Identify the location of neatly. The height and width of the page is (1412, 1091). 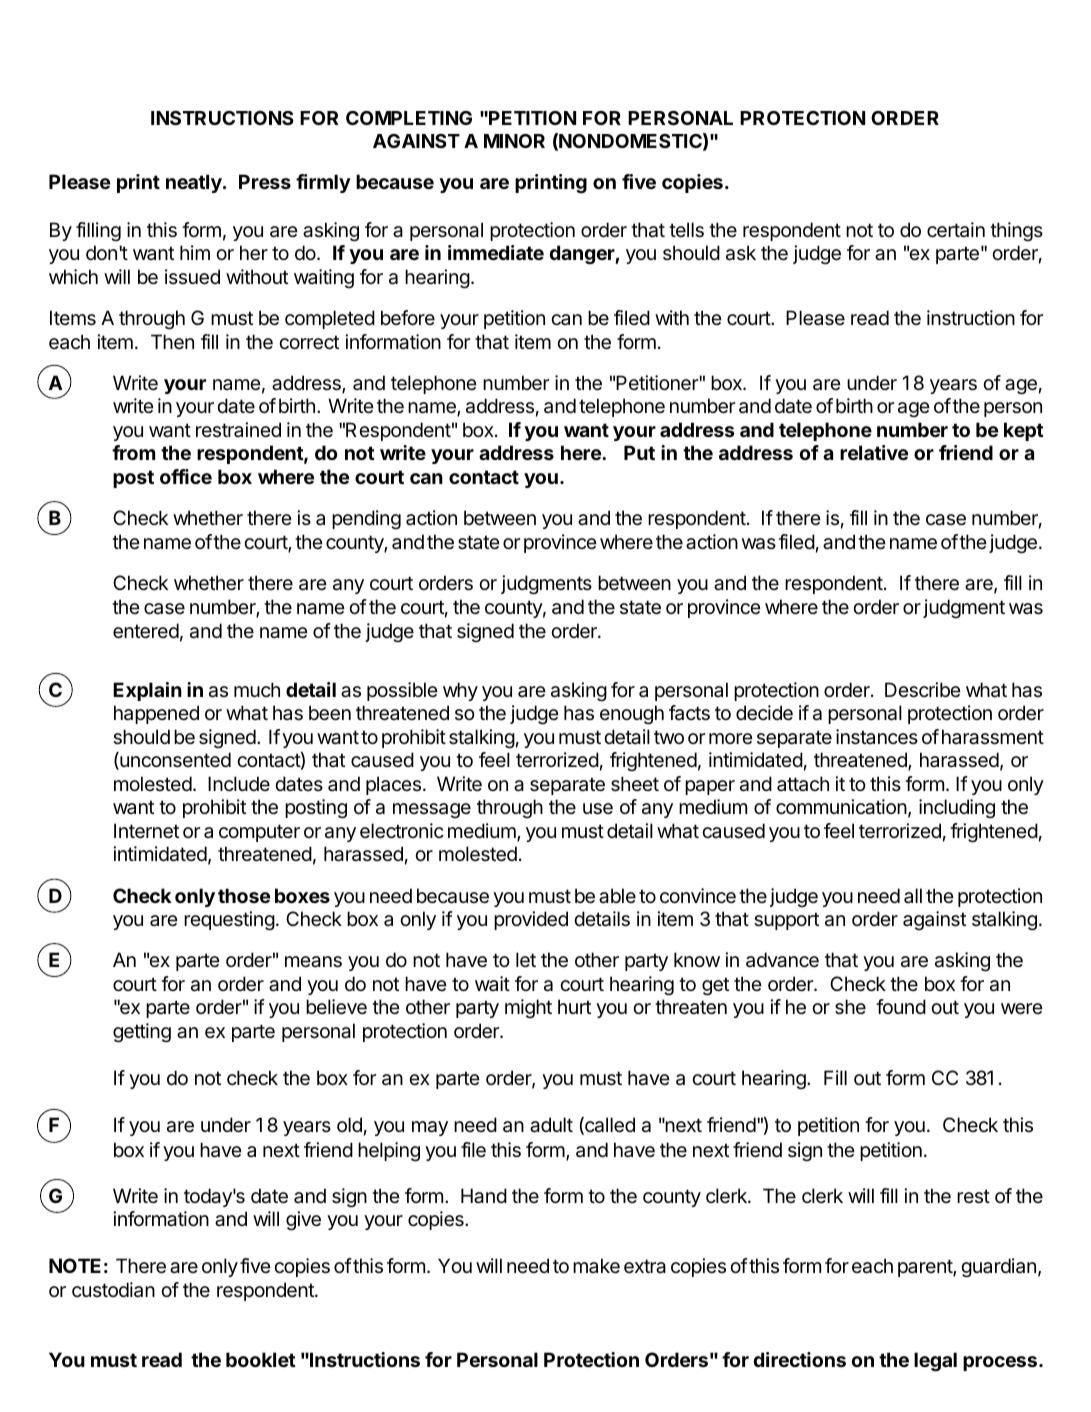
(195, 183).
